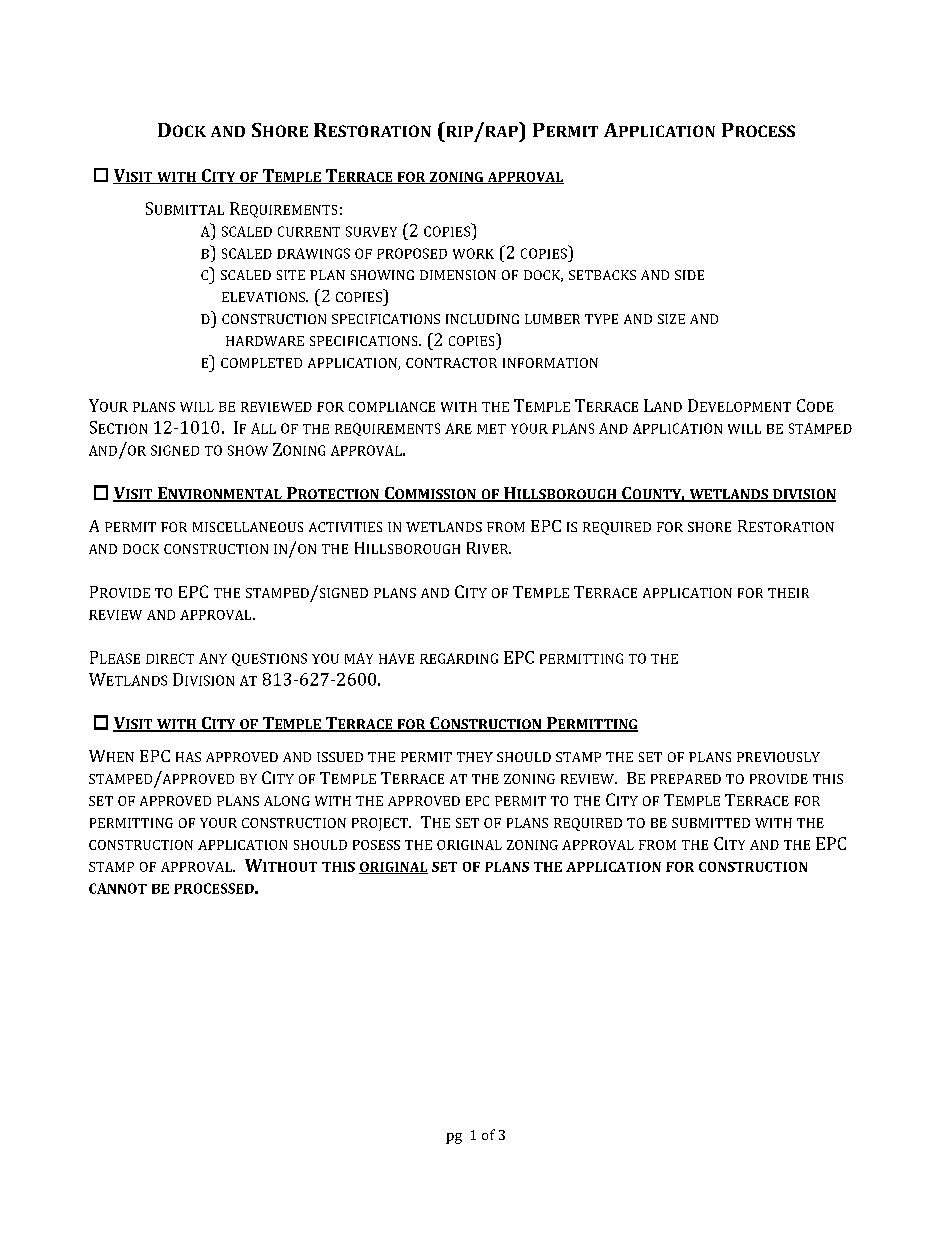 Image resolution: width=952 pixels, height=1233 pixels. Describe the element at coordinates (248, 527) in the screenshot. I see `MISCELLANEOUS` at that location.
